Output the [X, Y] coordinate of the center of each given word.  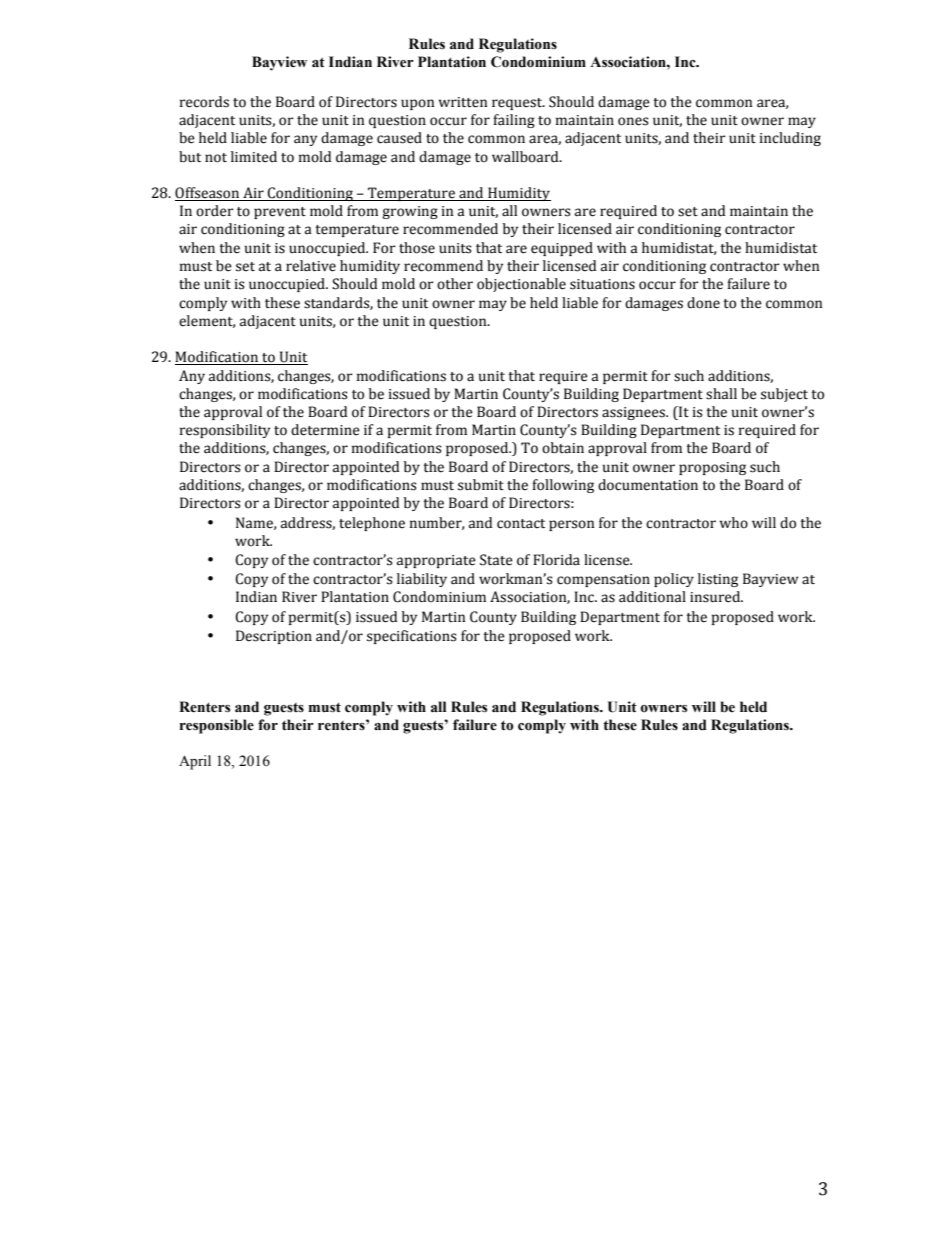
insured [716, 597]
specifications [412, 637]
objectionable [521, 285]
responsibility [225, 431]
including [790, 139]
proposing [712, 468]
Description [274, 637]
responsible [217, 726]
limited [254, 157]
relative [311, 266]
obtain [563, 448]
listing [718, 580]
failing [514, 121]
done [703, 303]
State [496, 560]
